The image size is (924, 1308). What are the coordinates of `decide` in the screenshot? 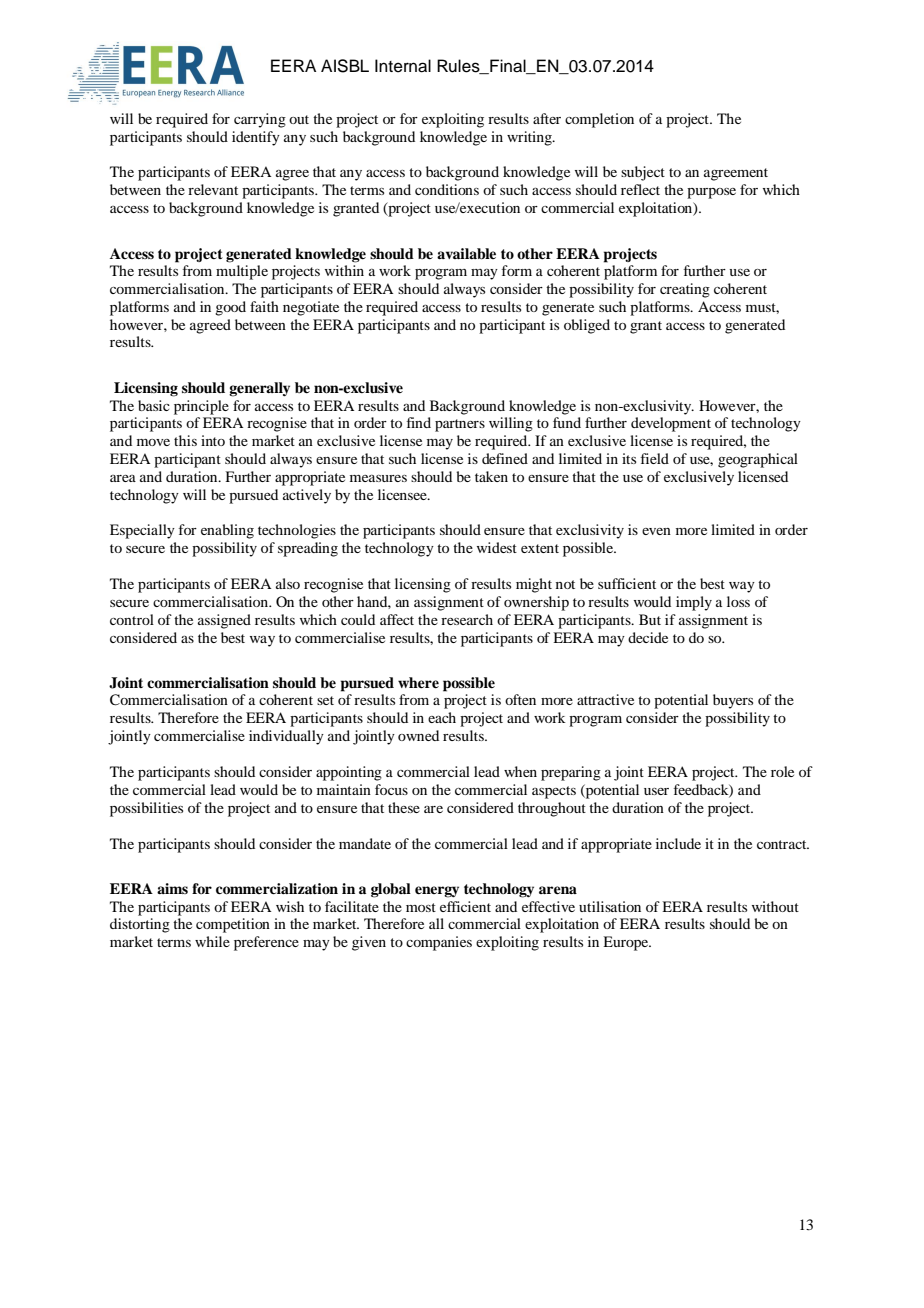 It's located at (648, 637).
